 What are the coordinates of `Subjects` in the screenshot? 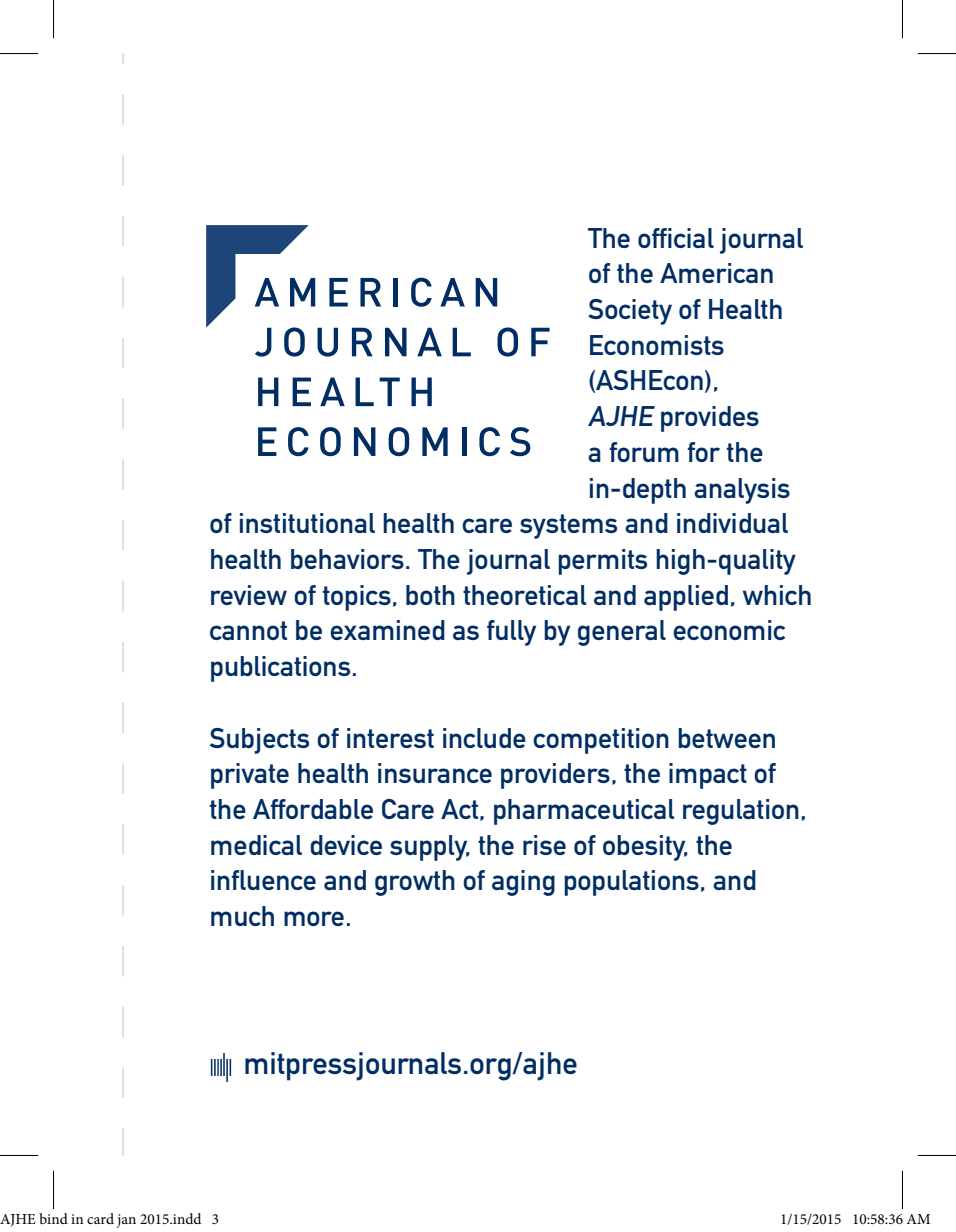 It's located at (259, 741).
